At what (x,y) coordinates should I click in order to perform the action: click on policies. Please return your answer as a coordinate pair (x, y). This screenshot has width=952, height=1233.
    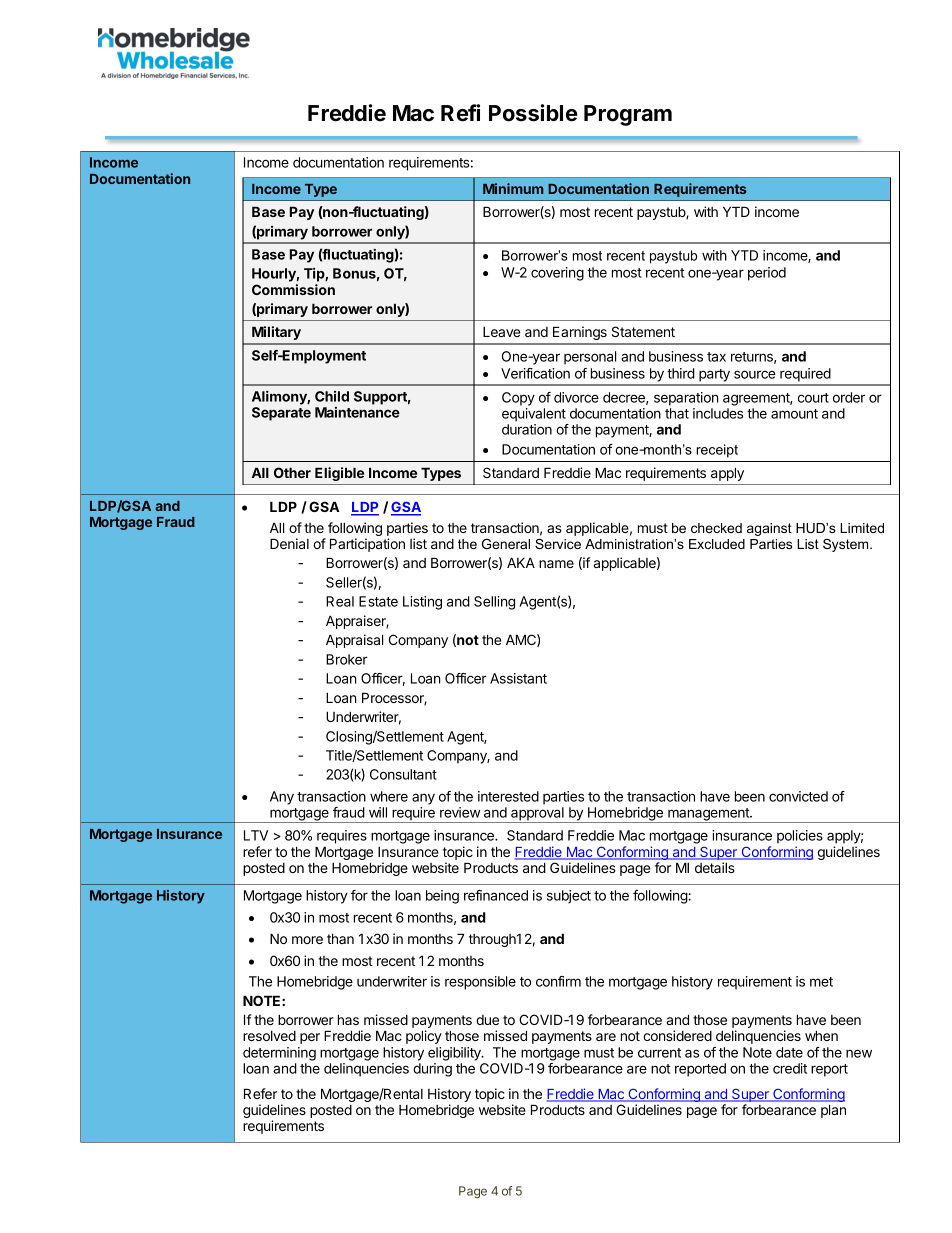
    Looking at the image, I should click on (800, 837).
